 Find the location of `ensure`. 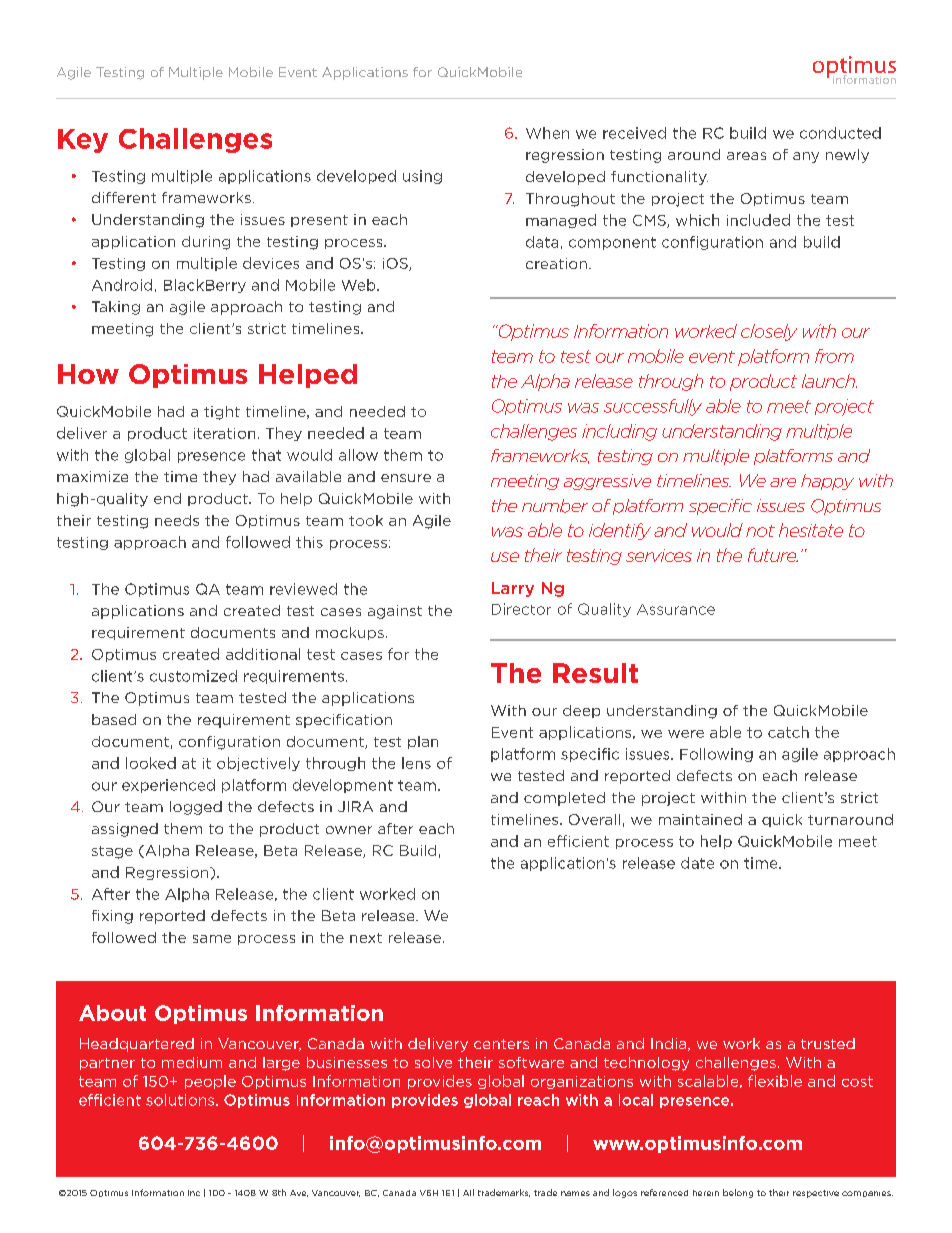

ensure is located at coordinates (406, 478).
